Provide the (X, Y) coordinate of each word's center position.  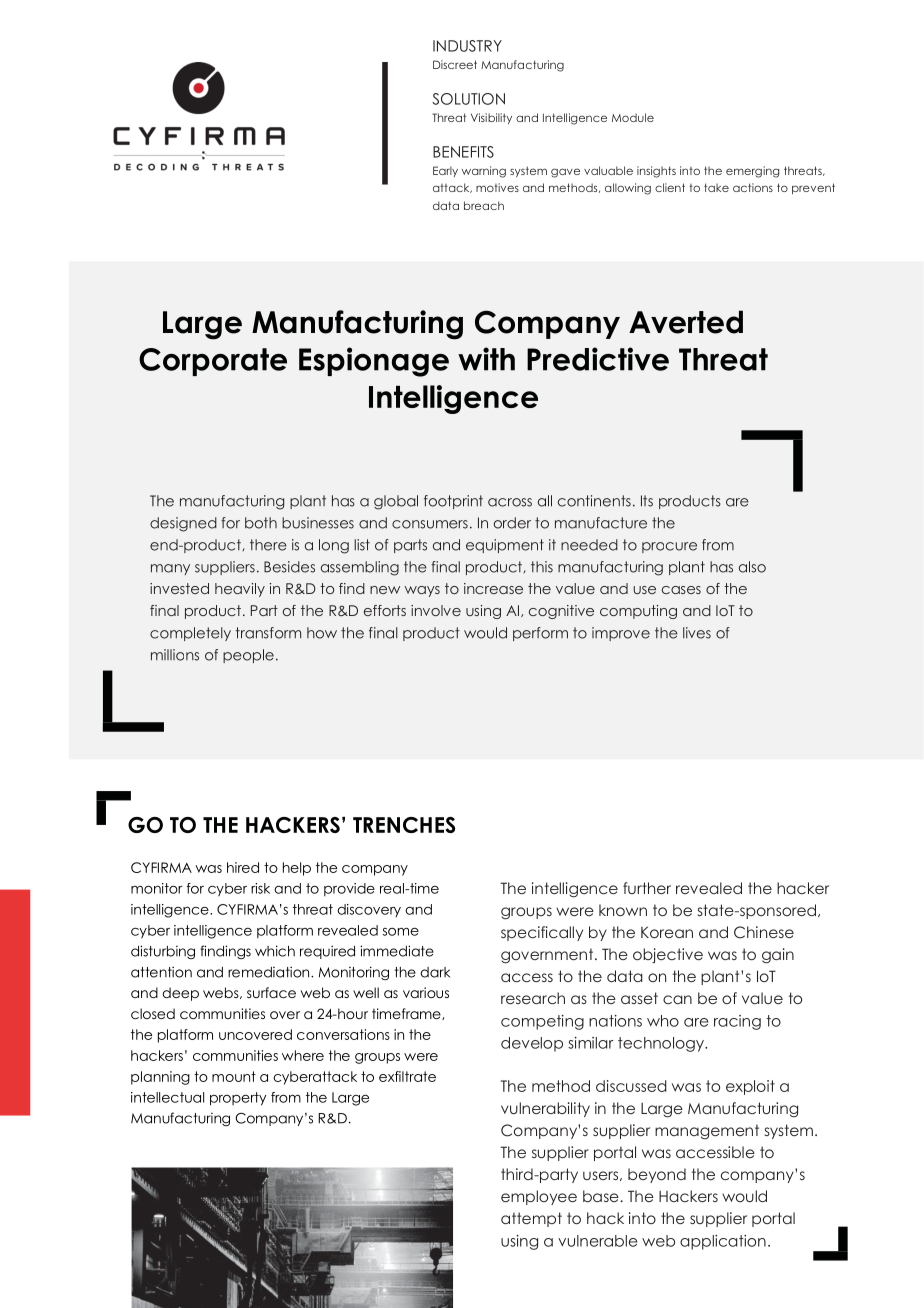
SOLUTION (468, 99)
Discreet (455, 64)
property (238, 1099)
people (248, 656)
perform (540, 634)
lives (697, 633)
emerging (752, 172)
